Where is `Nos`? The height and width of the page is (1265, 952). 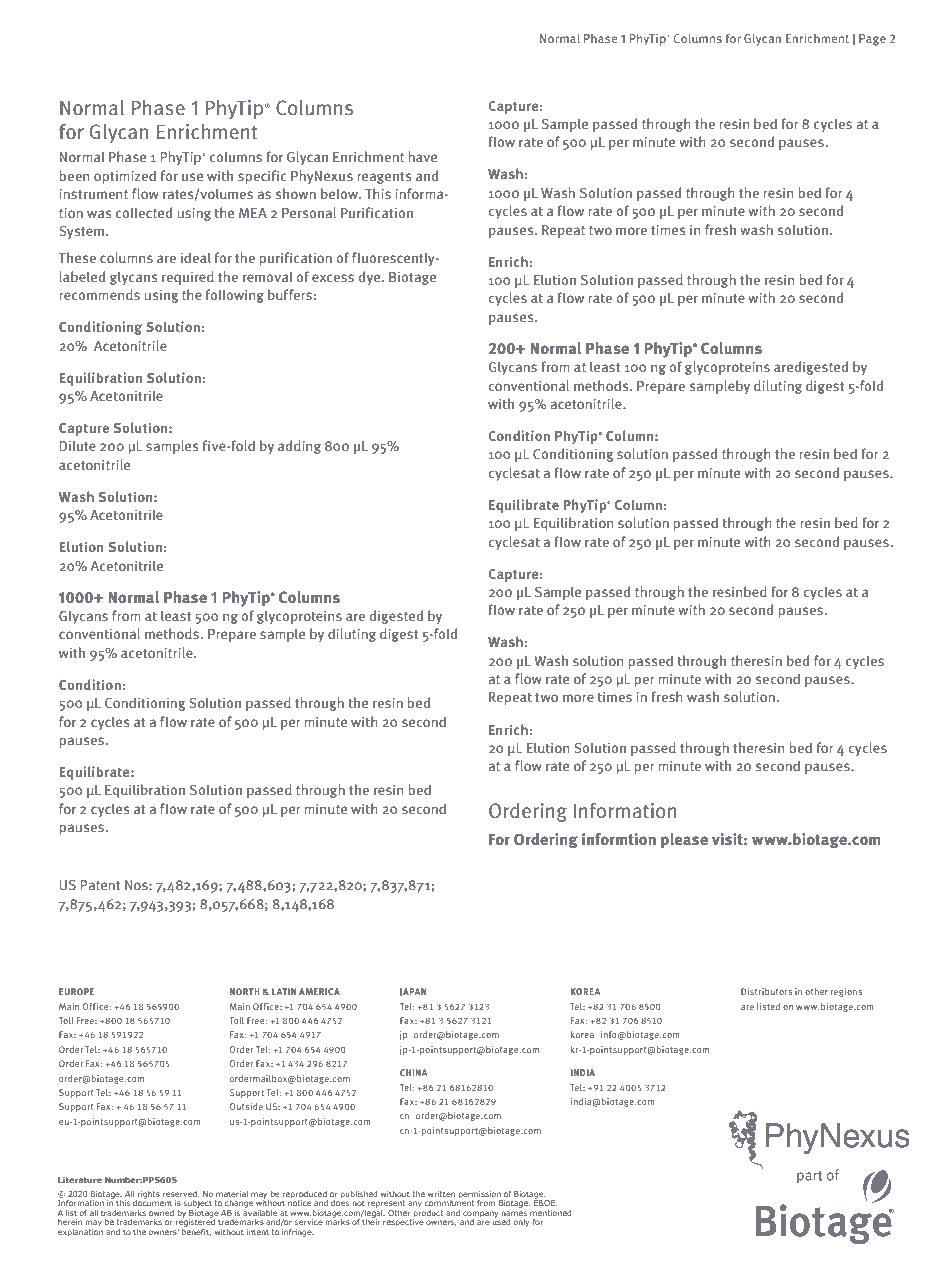
Nos is located at coordinates (137, 885).
